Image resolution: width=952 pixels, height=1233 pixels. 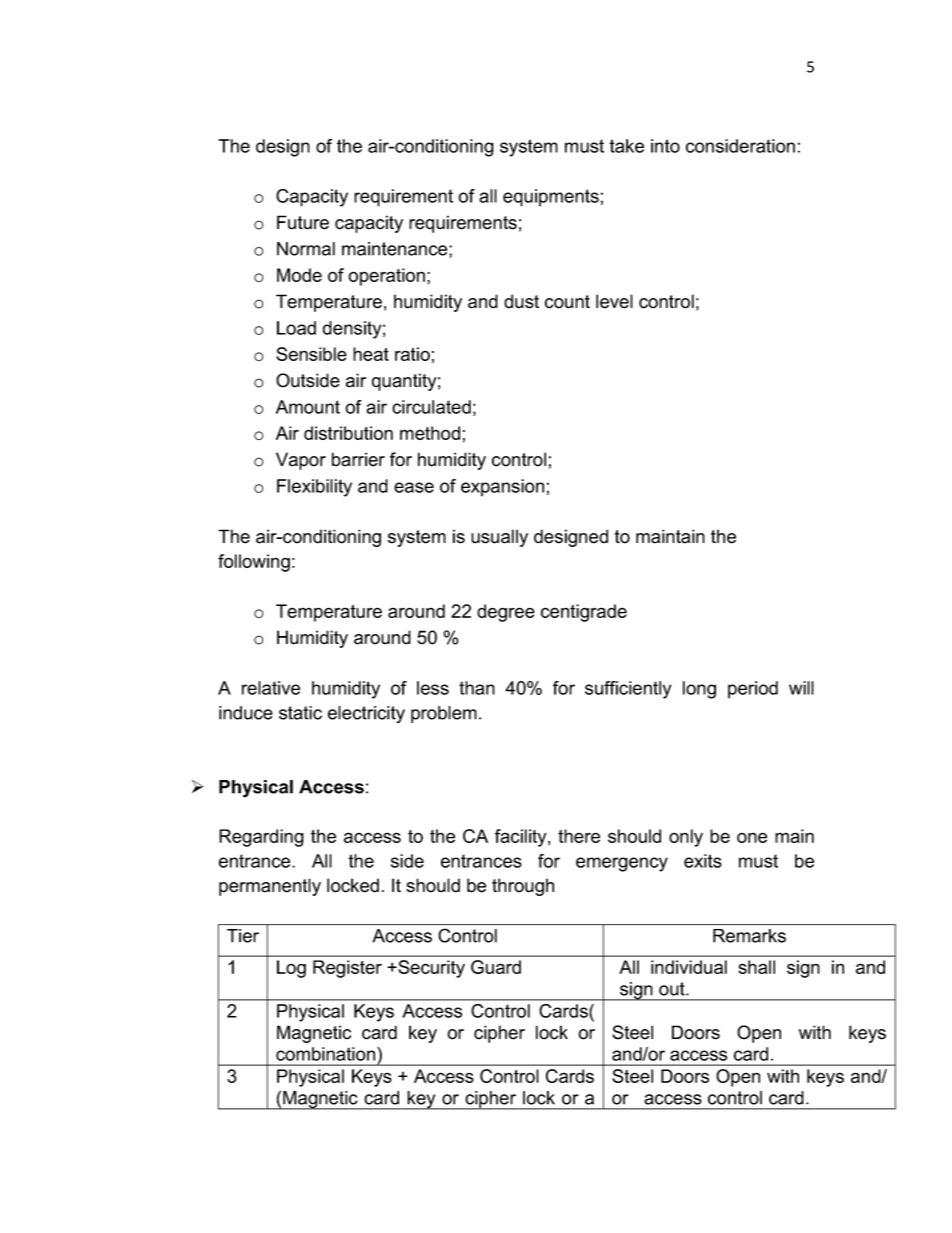 What do you see at coordinates (665, 146) in the screenshot?
I see `into` at bounding box center [665, 146].
